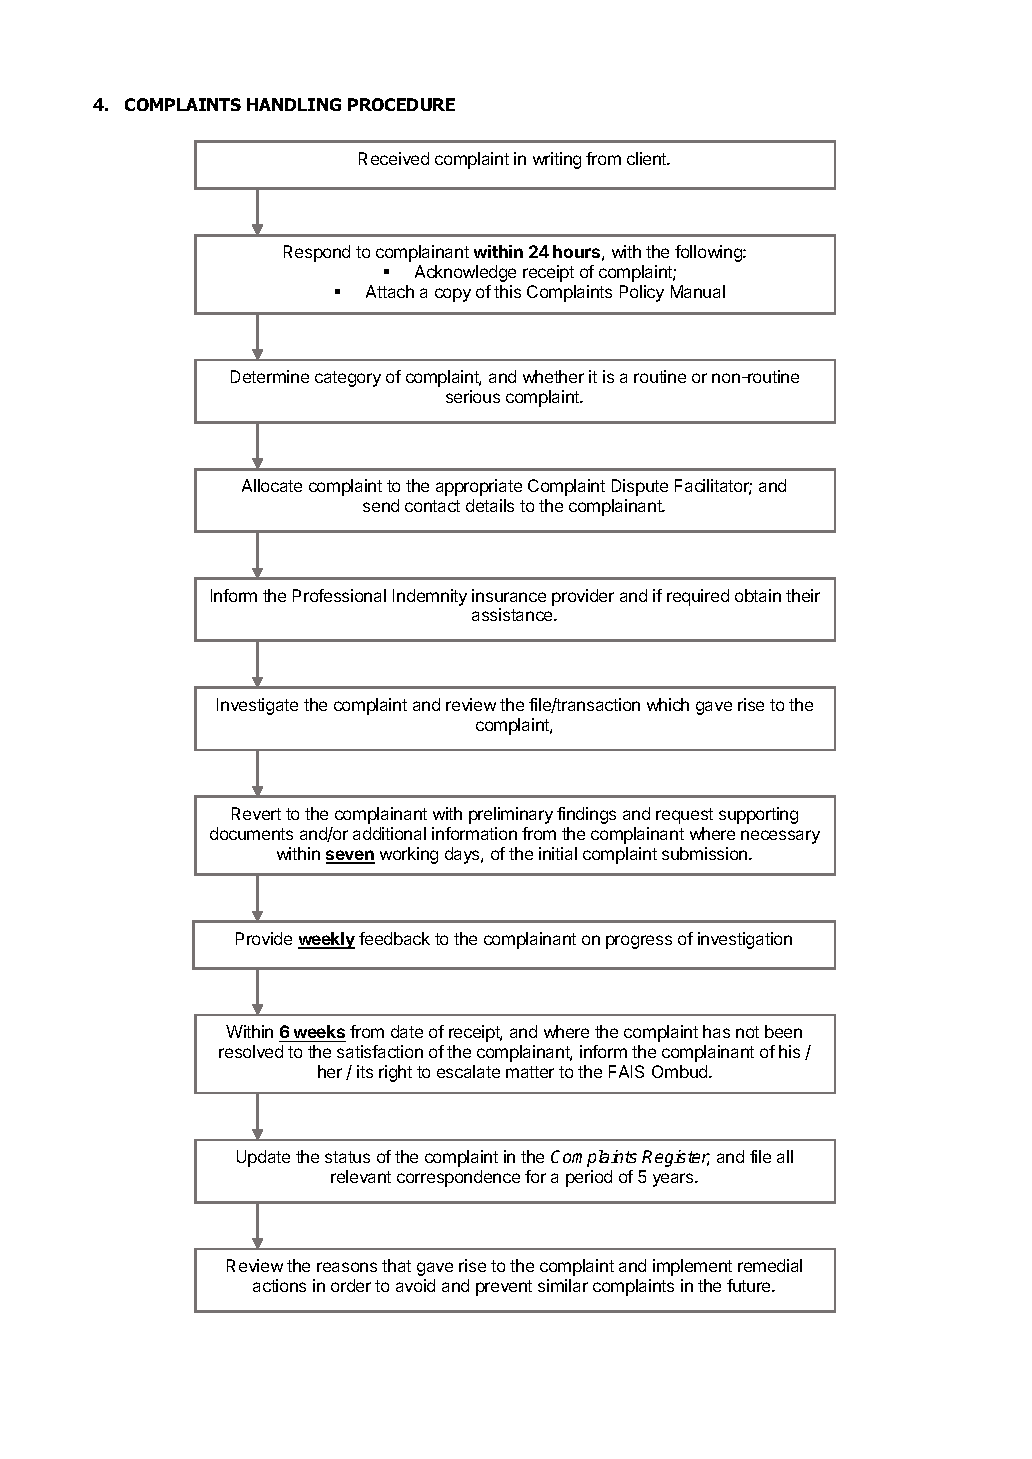 The image size is (1032, 1459). Describe the element at coordinates (490, 505) in the page. I see `details` at that location.
